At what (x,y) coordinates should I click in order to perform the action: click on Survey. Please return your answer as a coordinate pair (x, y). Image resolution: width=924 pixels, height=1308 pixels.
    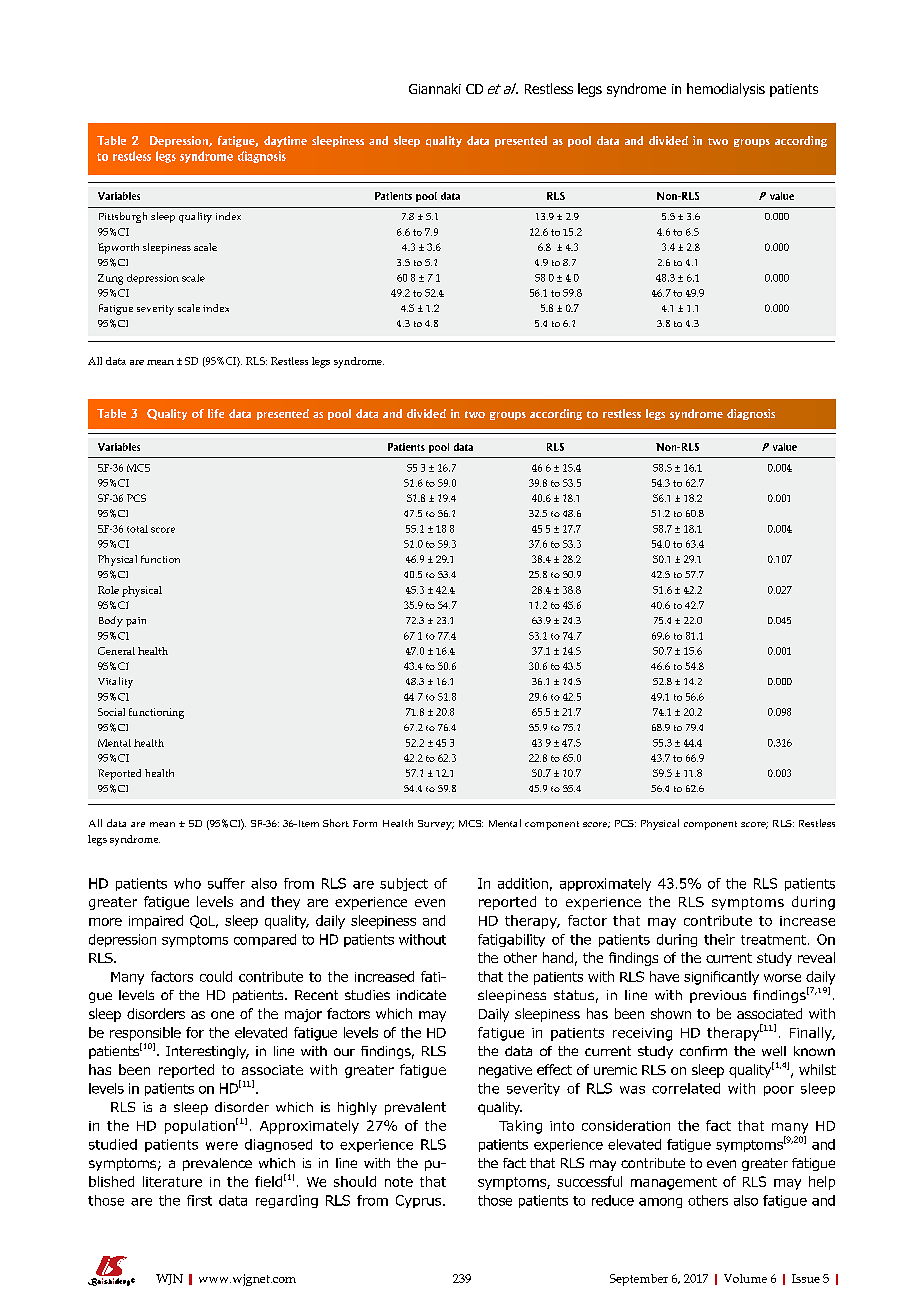
    Looking at the image, I should click on (436, 825).
